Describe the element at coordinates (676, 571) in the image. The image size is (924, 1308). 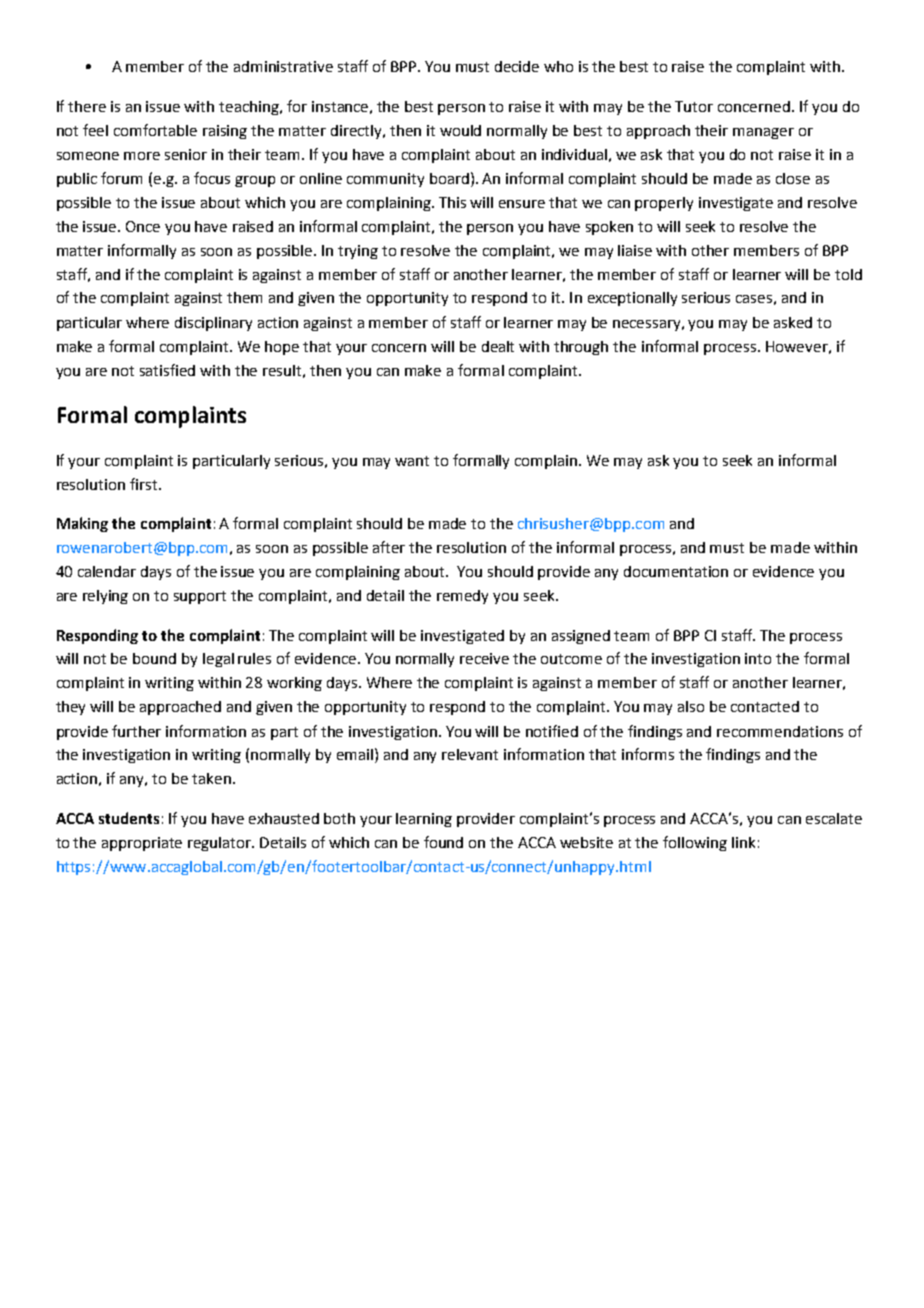
I see `documentation` at that location.
